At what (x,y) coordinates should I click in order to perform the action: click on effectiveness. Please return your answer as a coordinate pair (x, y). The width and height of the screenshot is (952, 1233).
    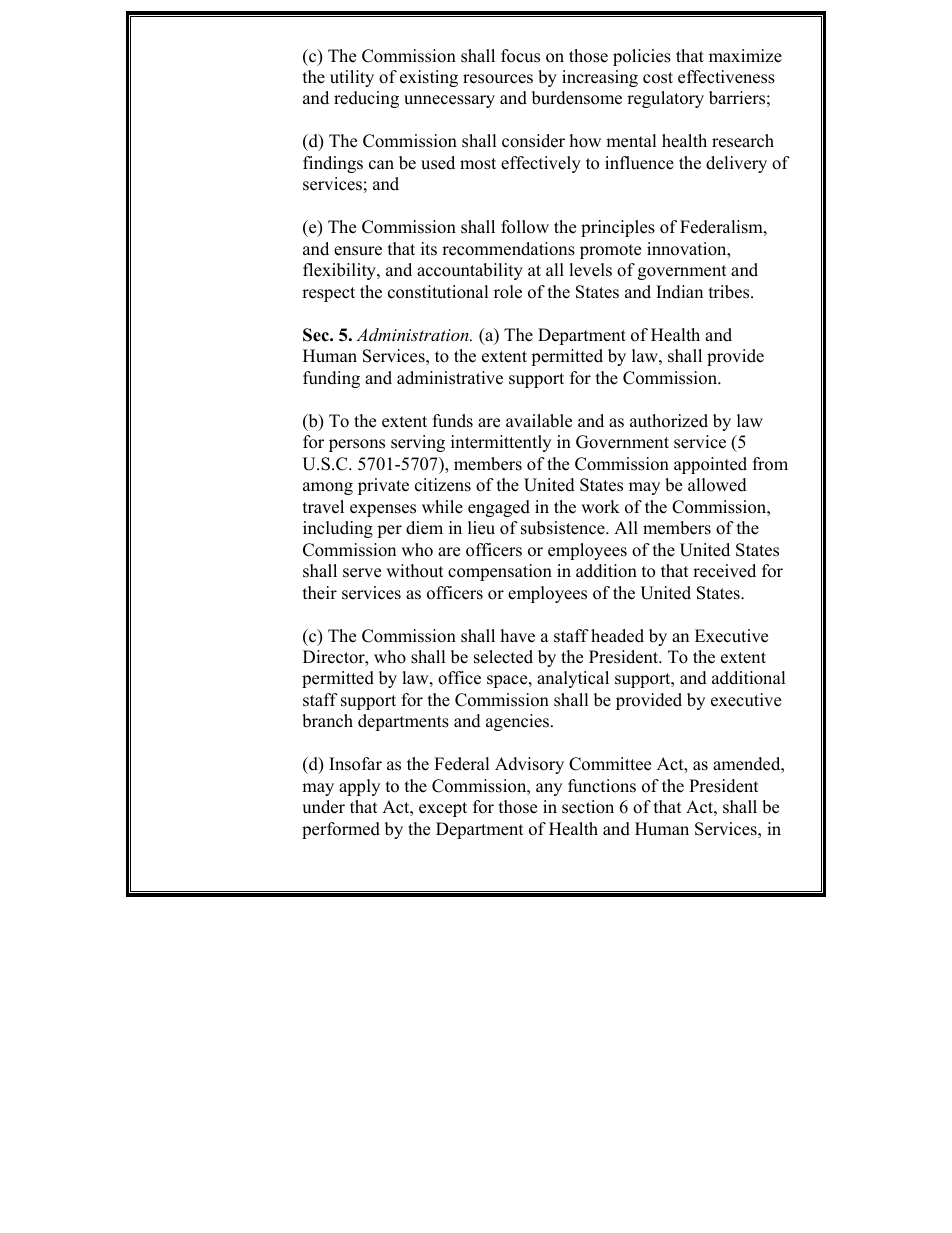
    Looking at the image, I should click on (726, 77).
